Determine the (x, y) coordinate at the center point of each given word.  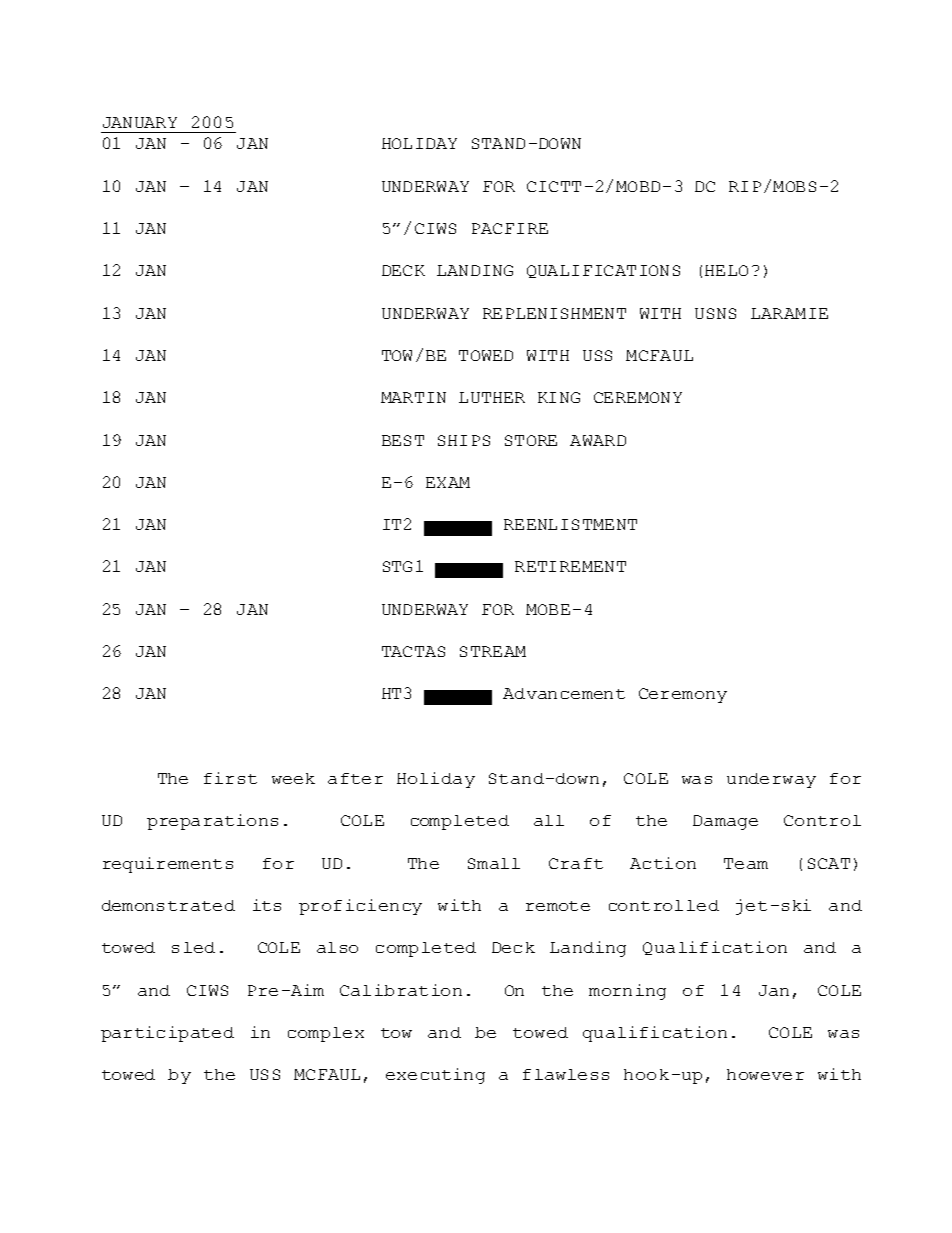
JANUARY (140, 122)
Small (494, 863)
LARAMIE (789, 313)
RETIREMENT (570, 566)
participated (167, 1034)
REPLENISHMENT (554, 313)
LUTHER (492, 397)
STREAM (493, 651)
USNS (715, 313)
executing (435, 1076)
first (230, 778)
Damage (725, 822)
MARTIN (413, 397)
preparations (212, 822)
